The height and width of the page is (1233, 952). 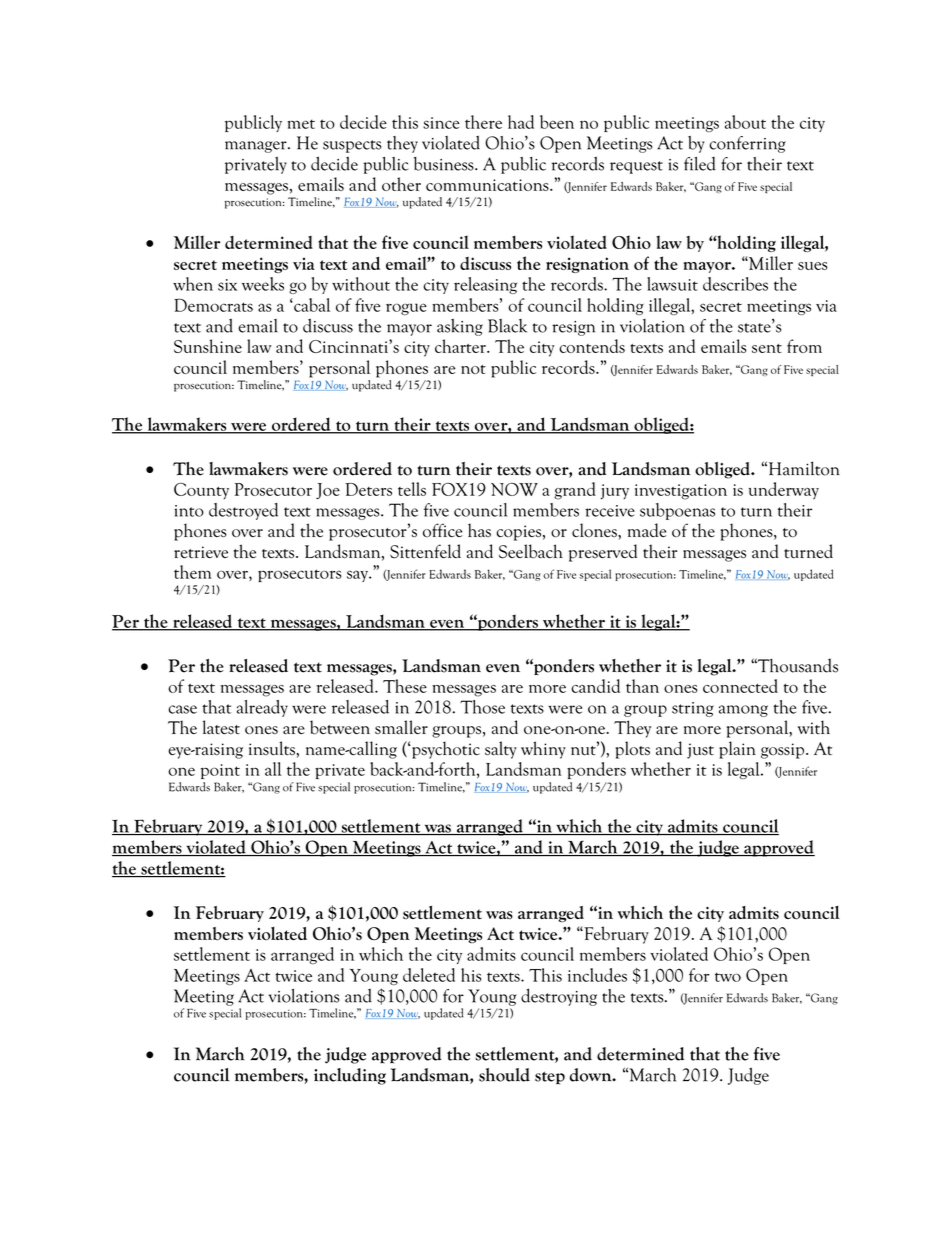 What do you see at coordinates (350, 1076) in the page?
I see `including` at bounding box center [350, 1076].
